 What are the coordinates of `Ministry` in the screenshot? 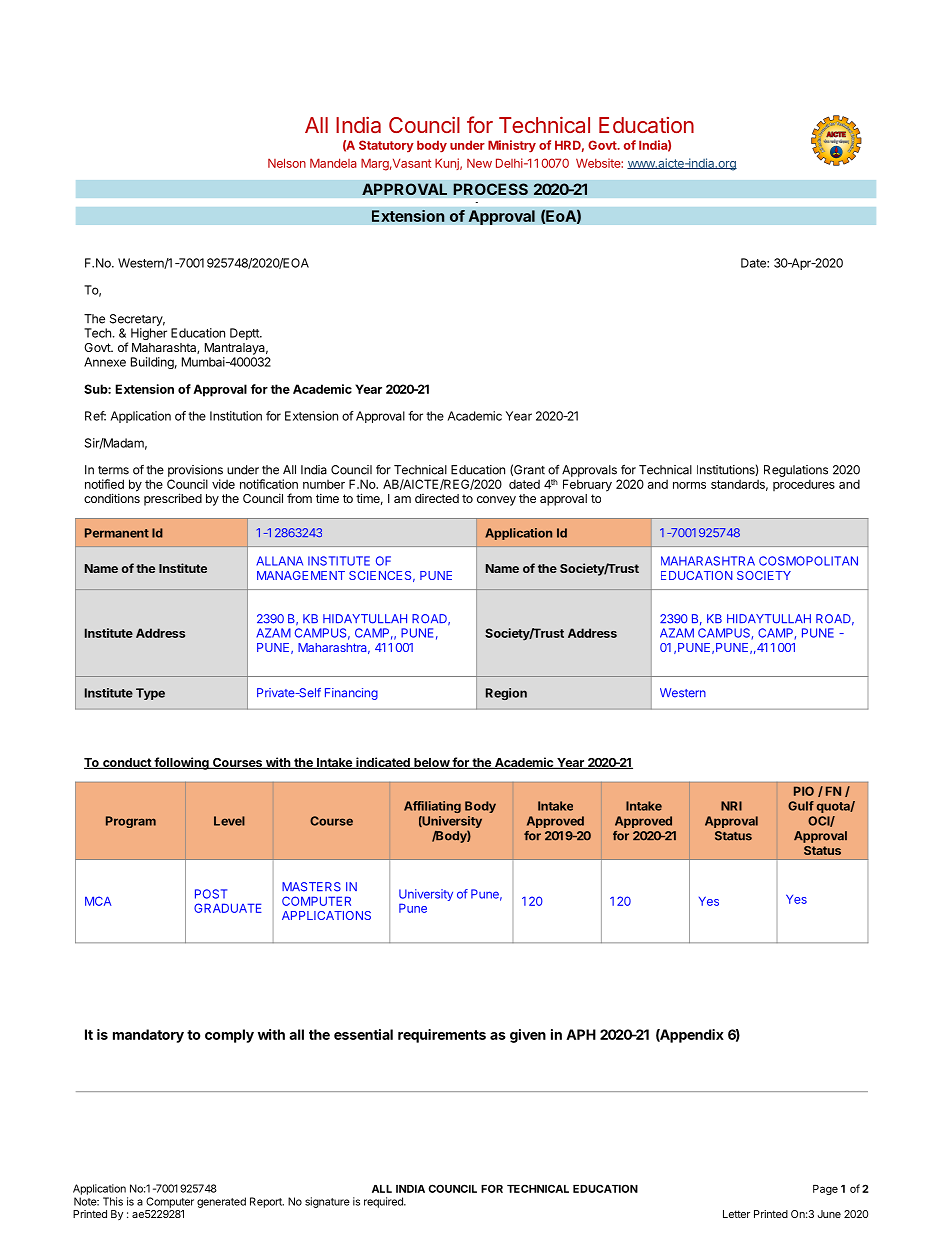 It's located at (512, 146).
